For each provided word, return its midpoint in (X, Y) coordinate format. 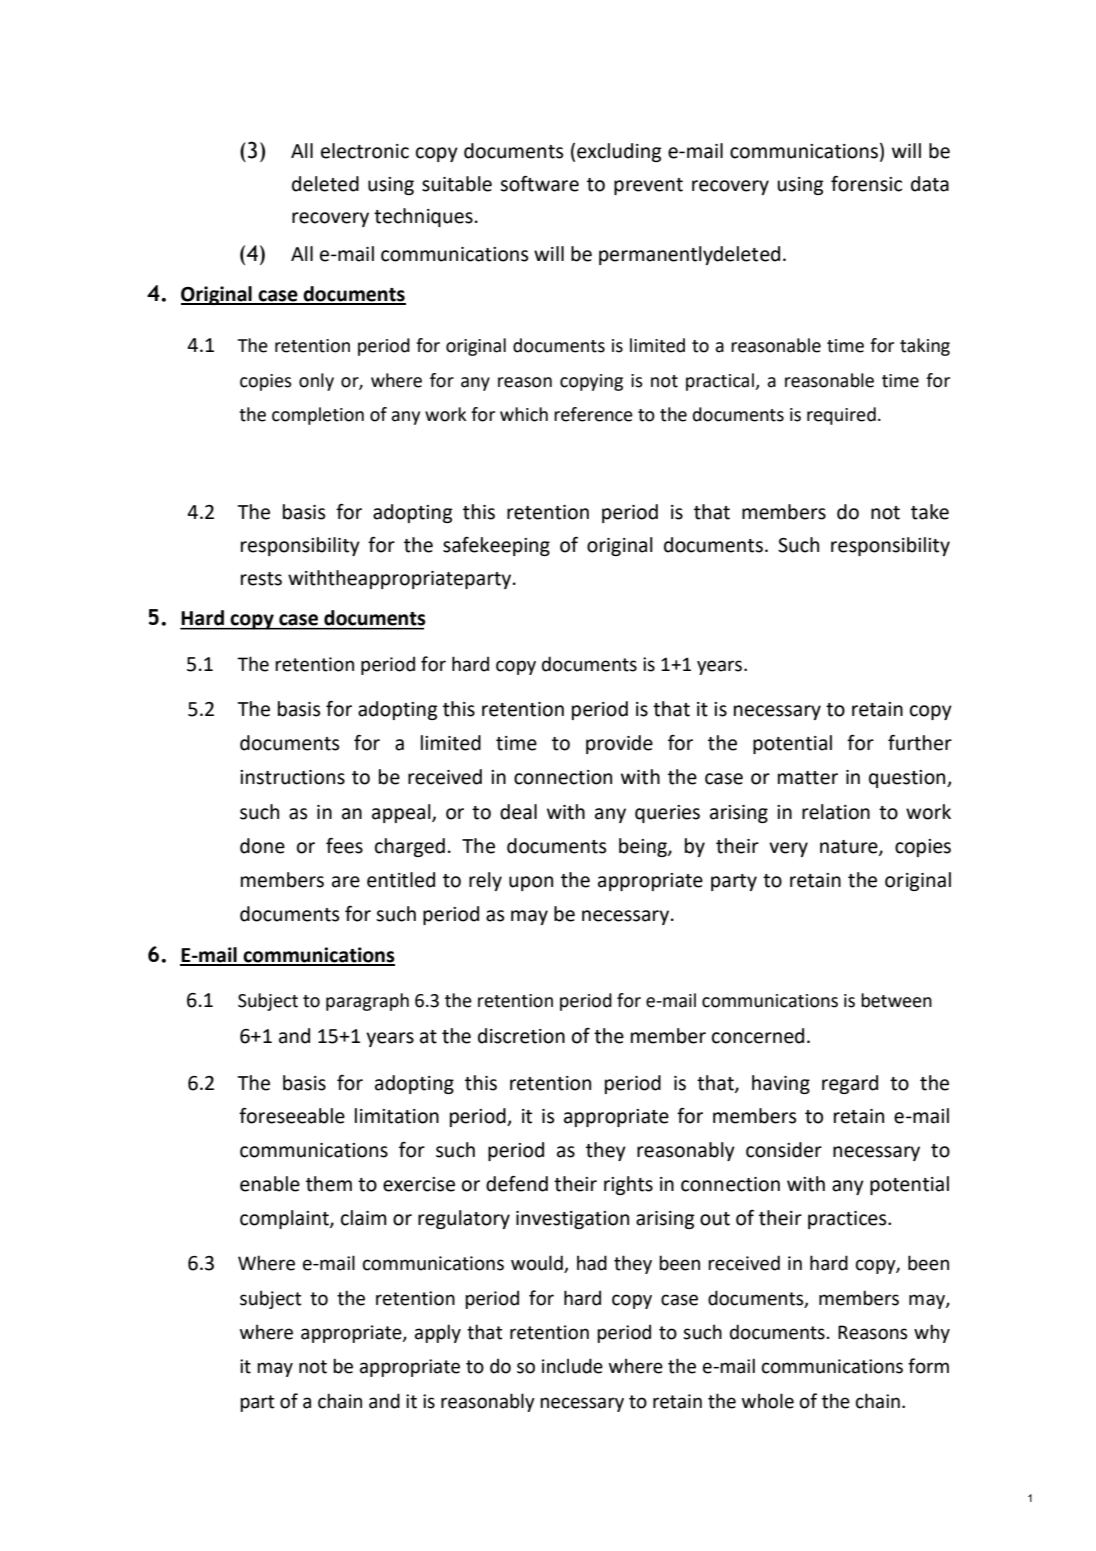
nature (850, 847)
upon (531, 883)
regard (850, 1084)
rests (261, 579)
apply (438, 1333)
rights (628, 1185)
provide (619, 744)
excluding (619, 152)
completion (318, 416)
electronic (365, 151)
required (841, 416)
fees (344, 846)
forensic (866, 184)
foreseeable (292, 1115)
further (920, 743)
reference (593, 414)
